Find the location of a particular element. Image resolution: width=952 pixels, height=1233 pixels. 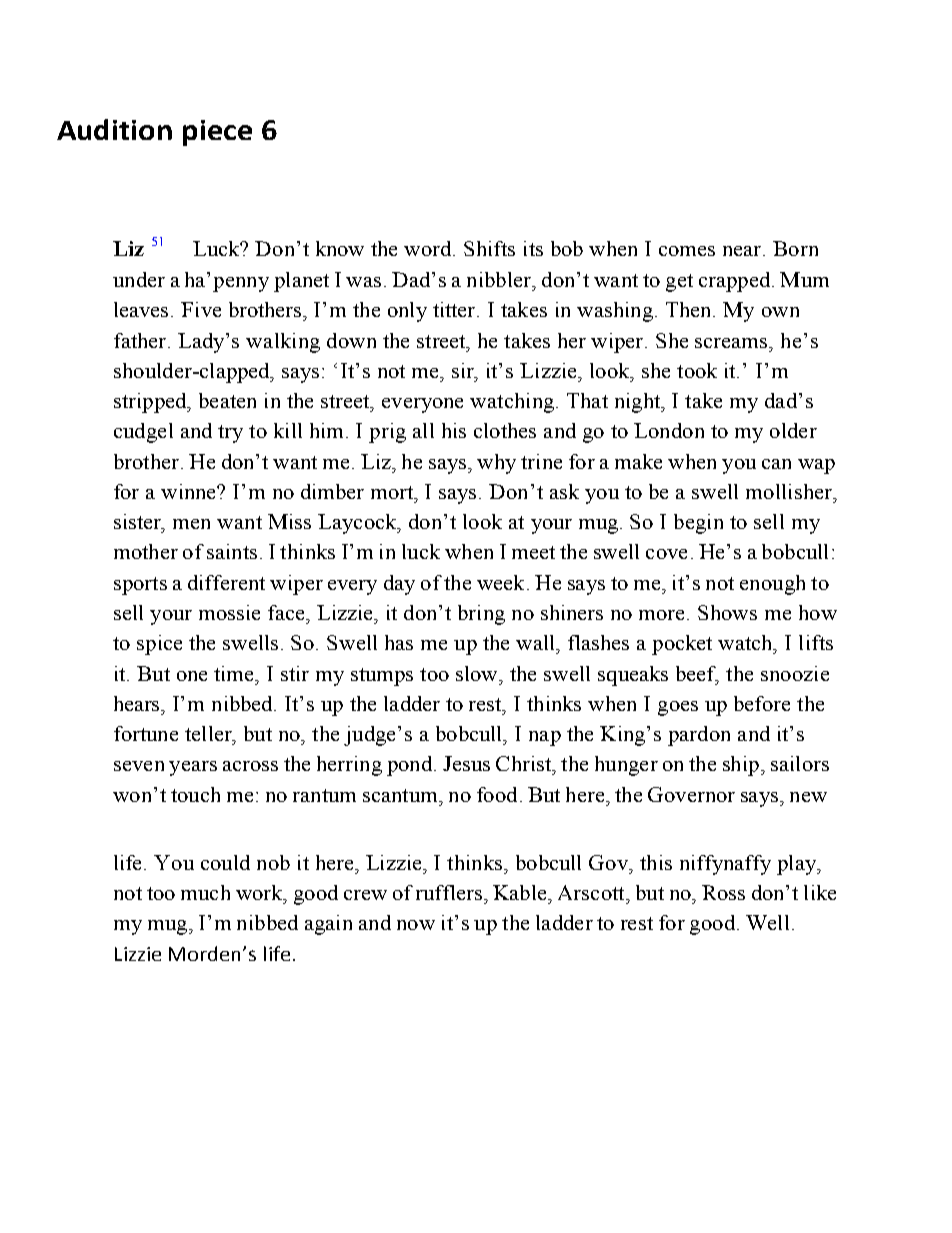

piece is located at coordinates (217, 133).
